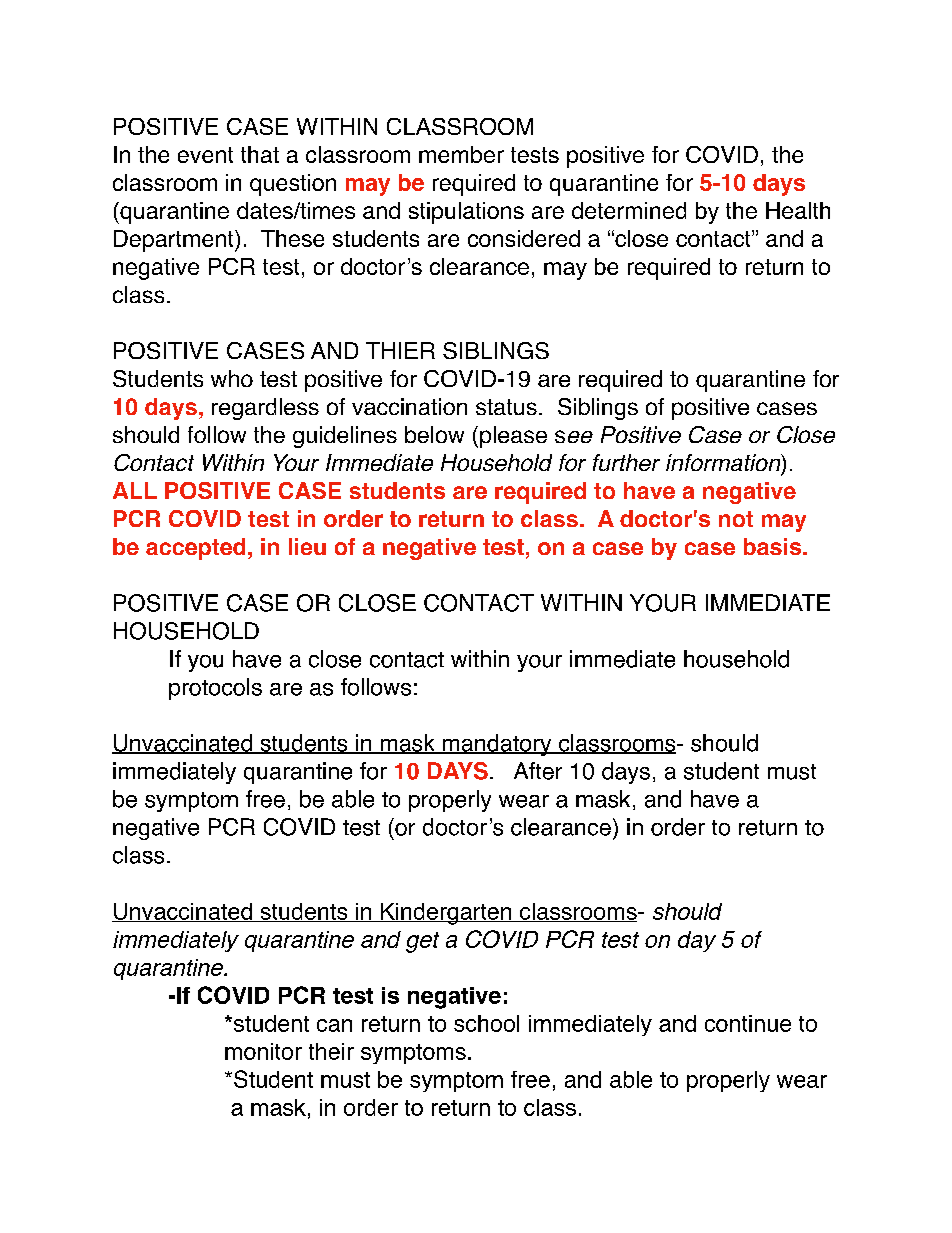 The image size is (952, 1233). Describe the element at coordinates (263, 1051) in the screenshot. I see `monitor` at that location.
